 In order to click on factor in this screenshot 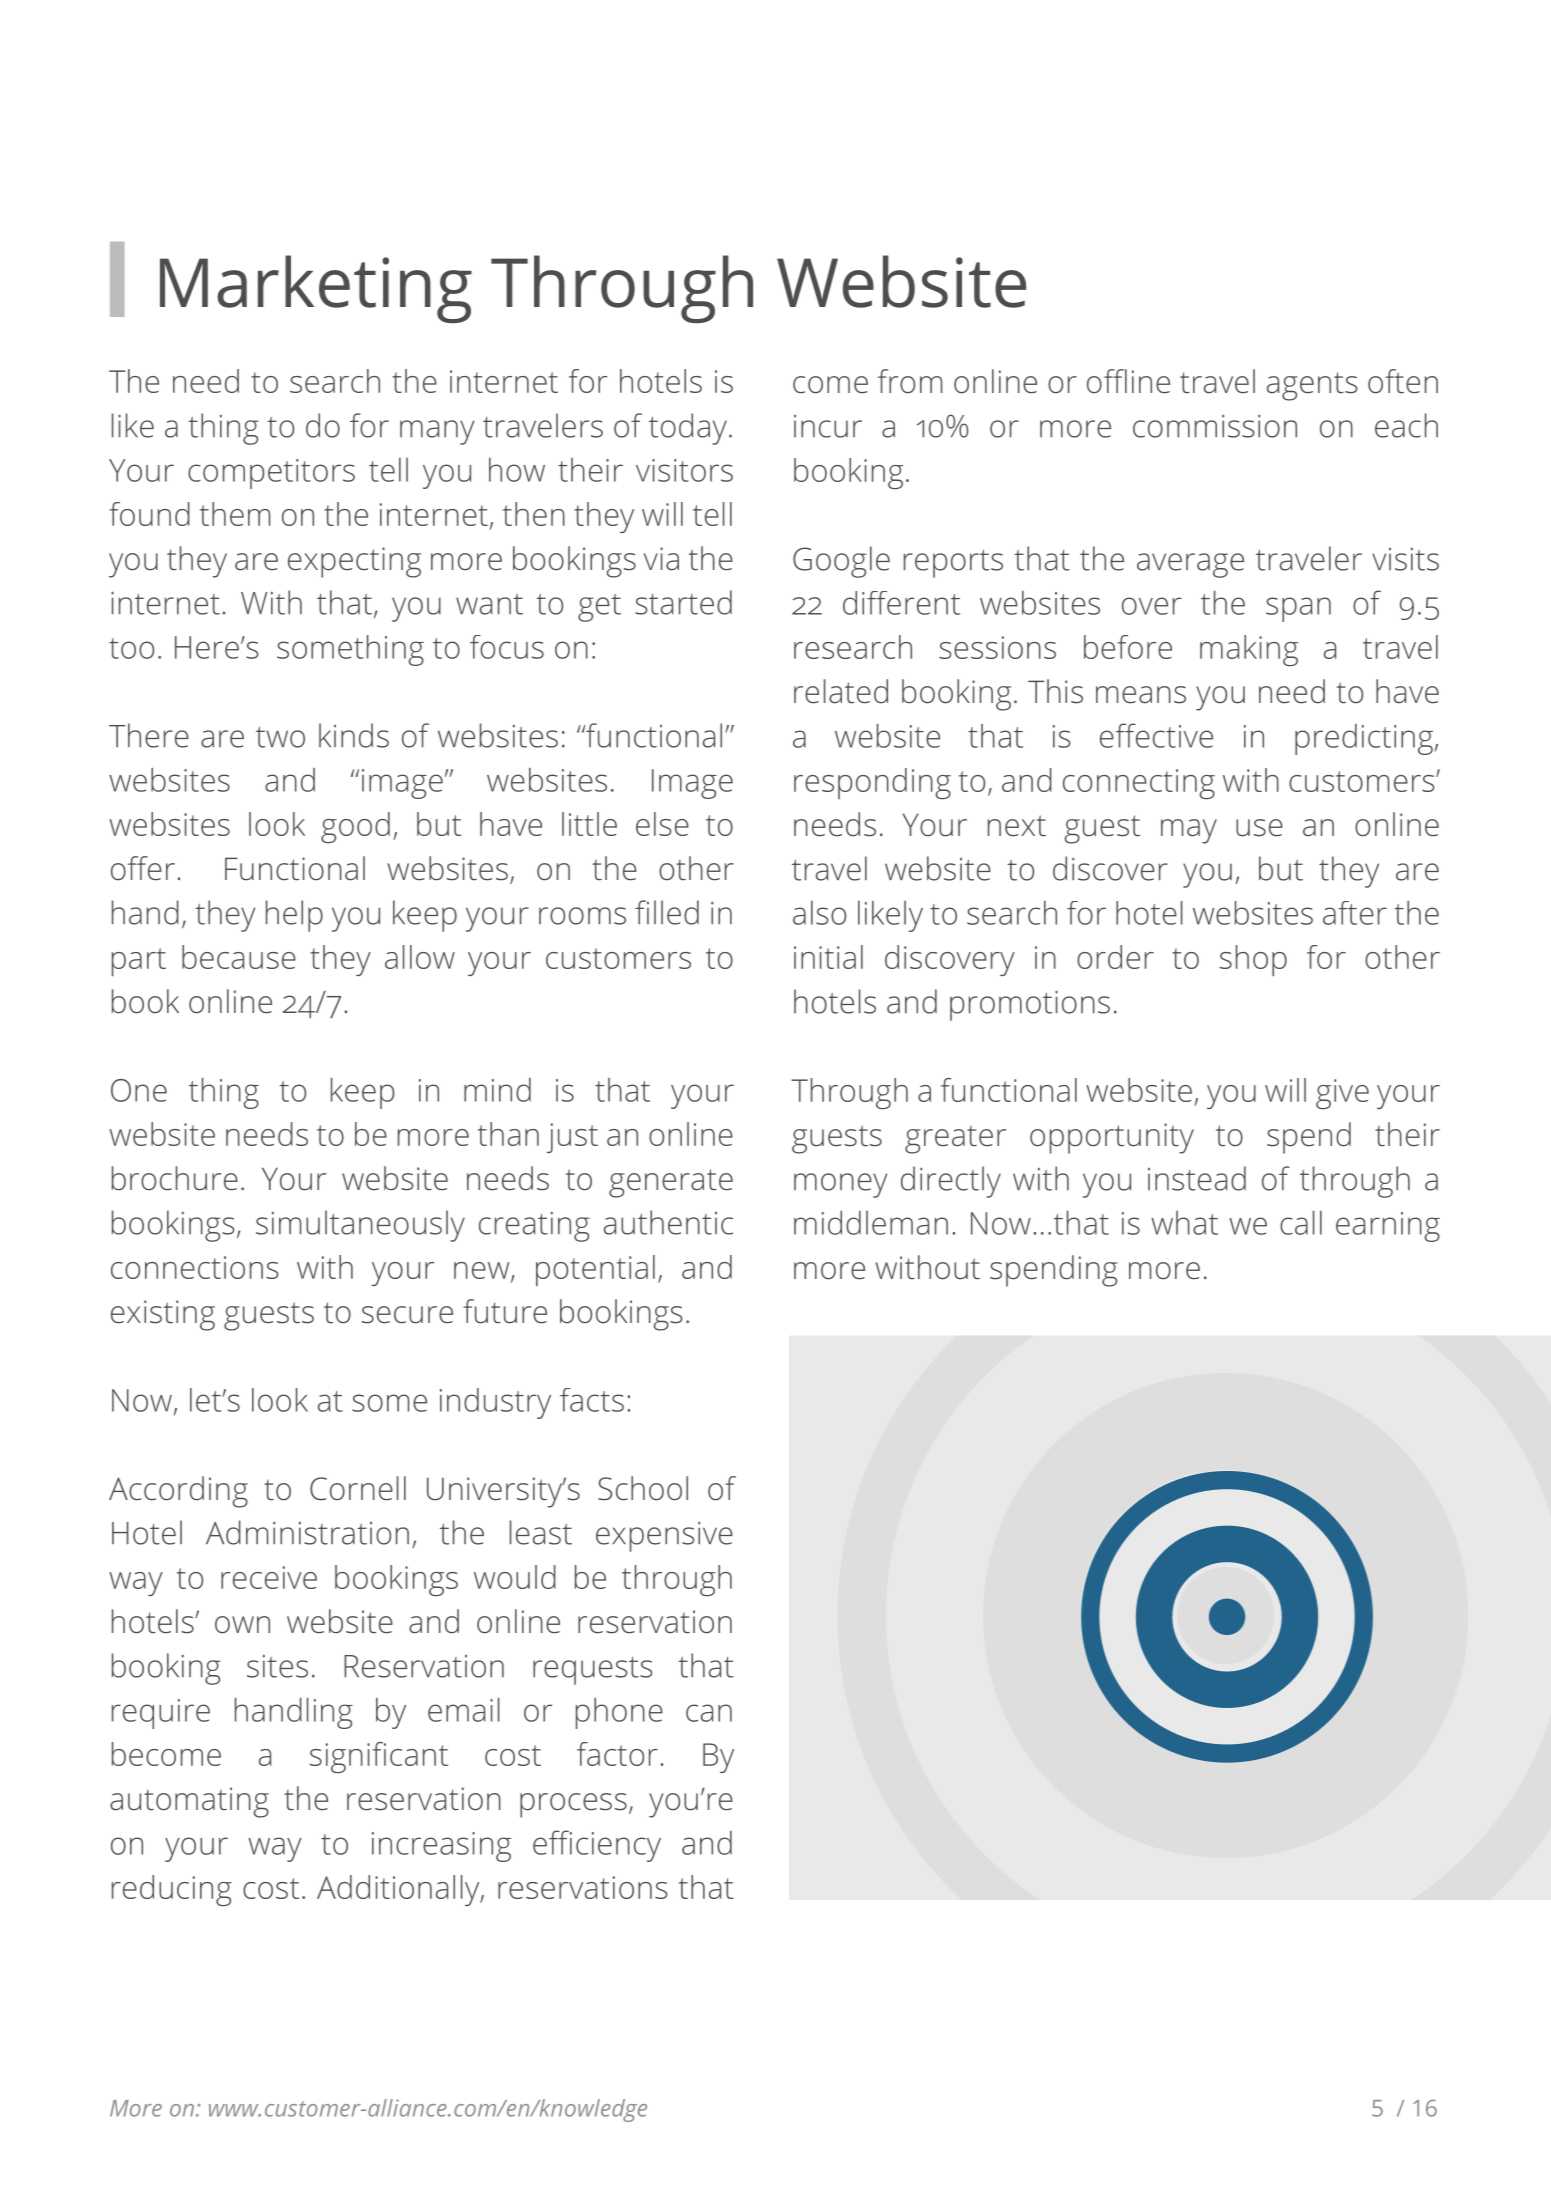, I will do `click(617, 1754)`.
